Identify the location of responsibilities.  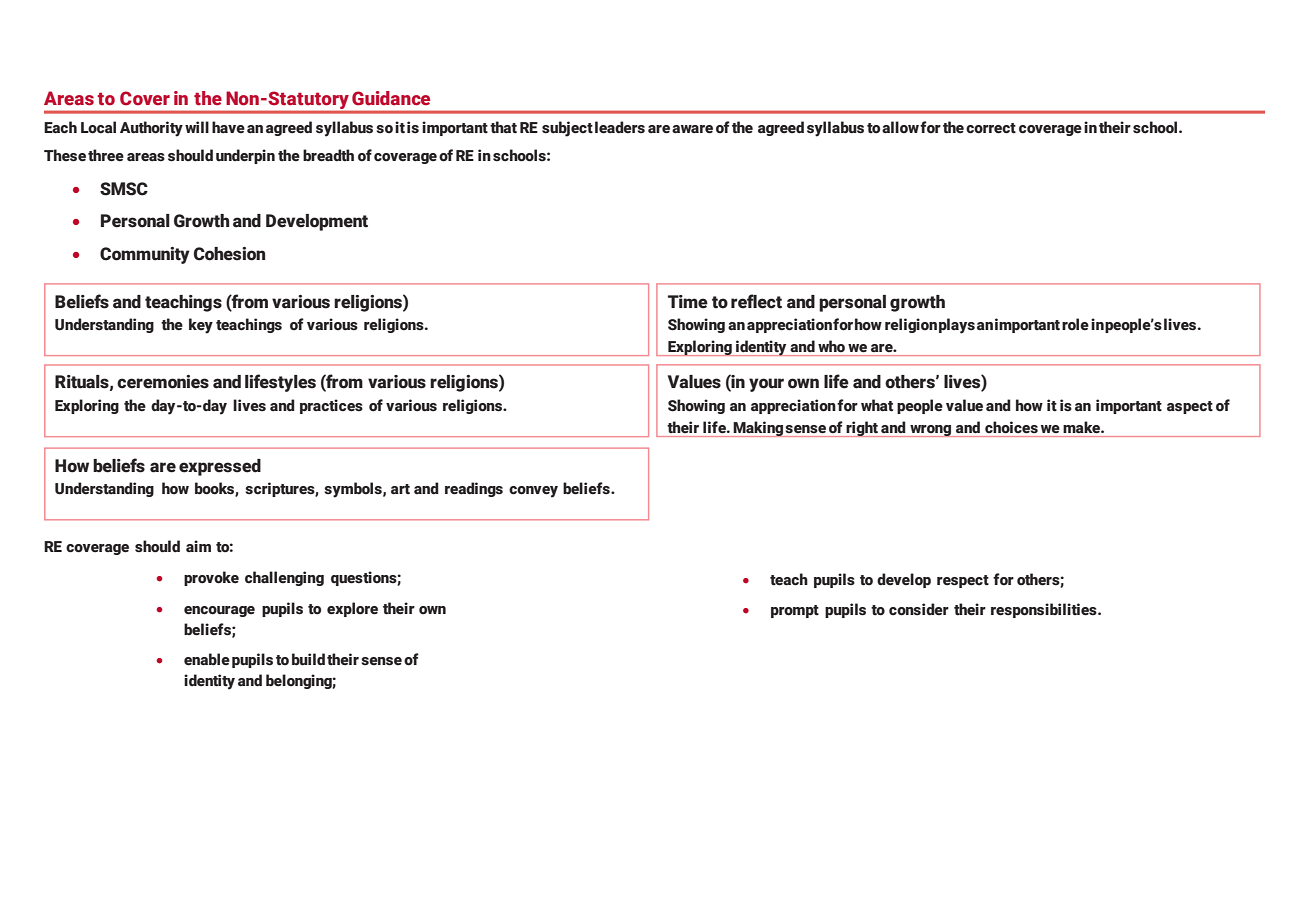
(1045, 610).
